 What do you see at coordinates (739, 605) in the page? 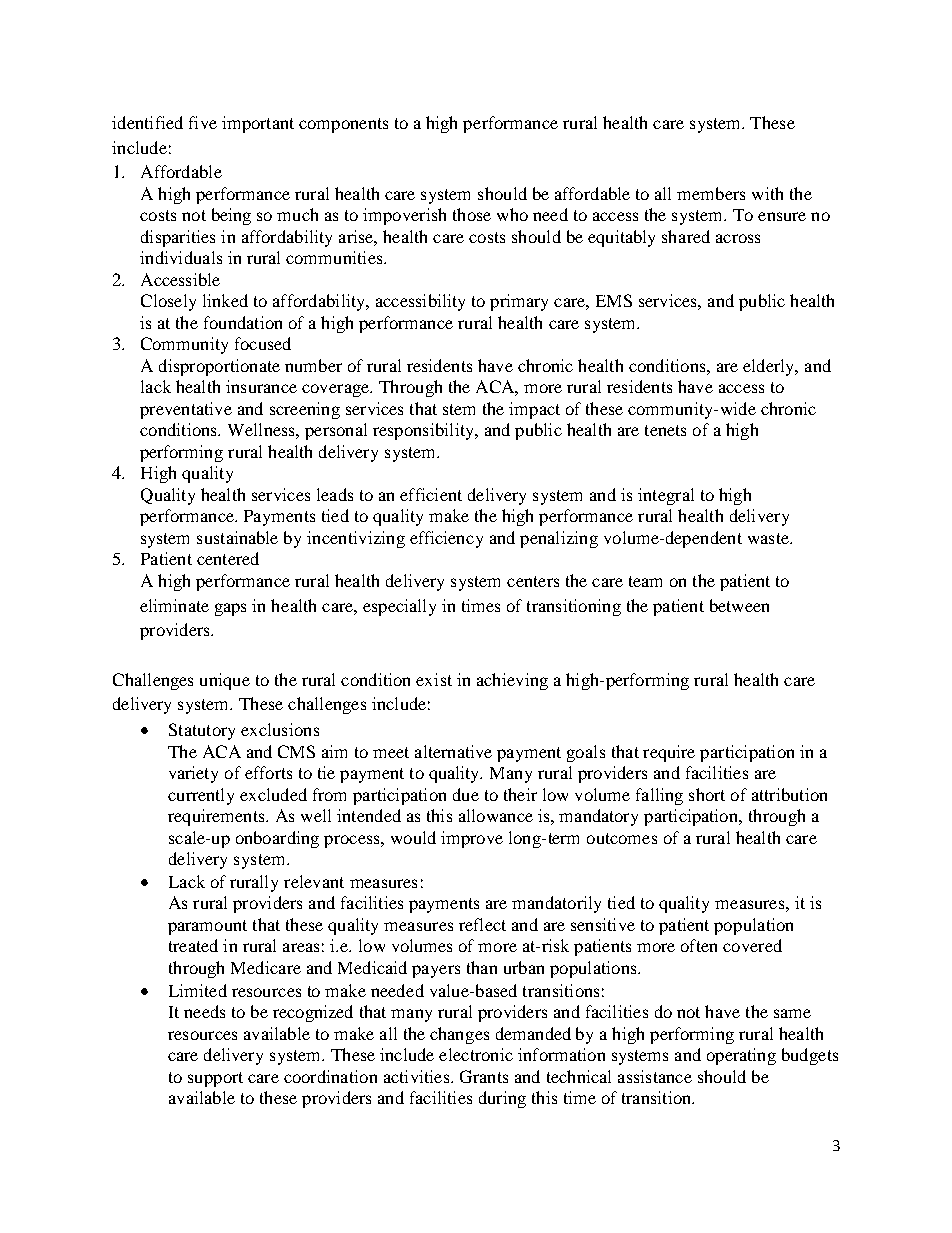
I see `between` at bounding box center [739, 605].
